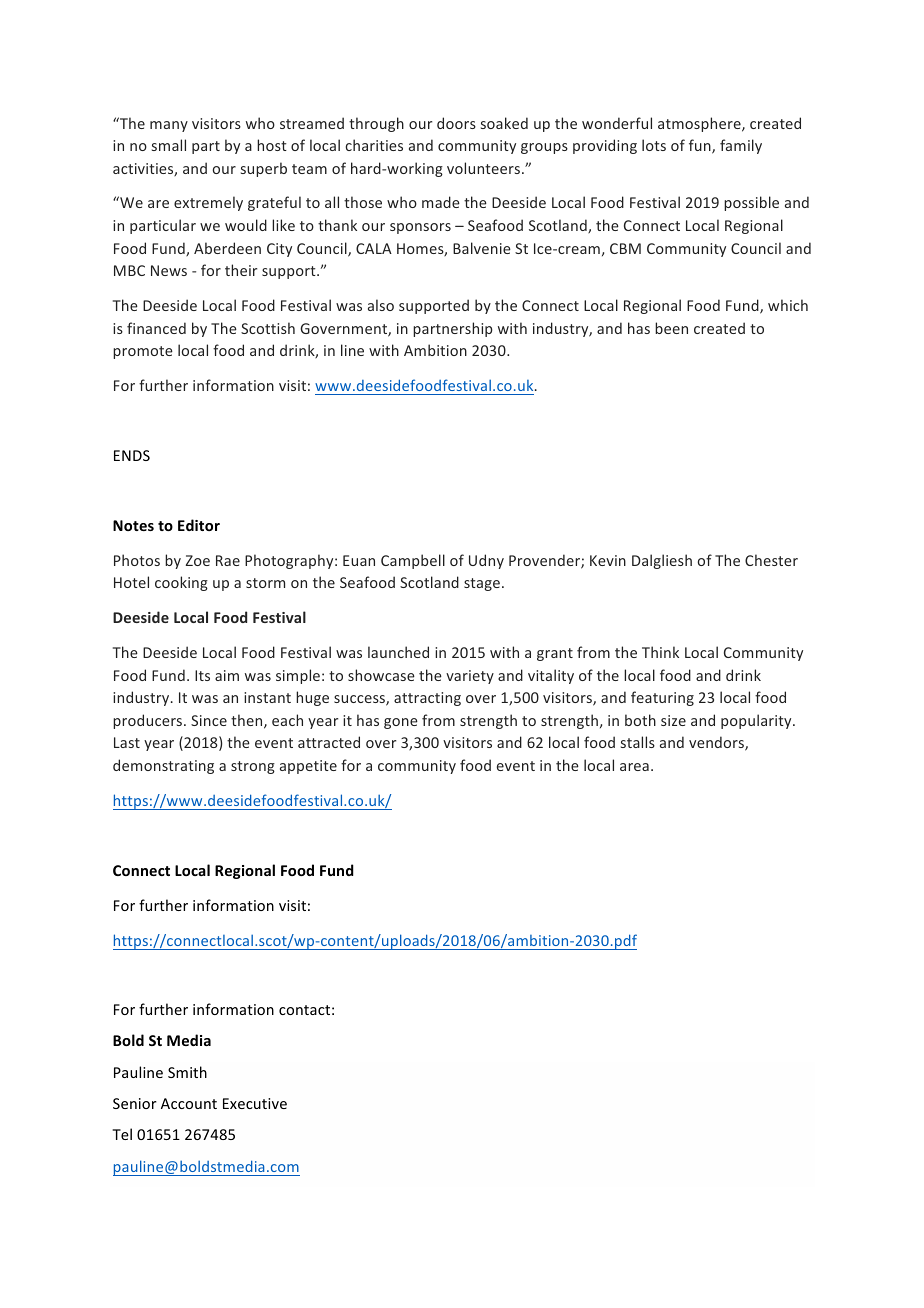  I want to click on stage, so click(482, 584).
